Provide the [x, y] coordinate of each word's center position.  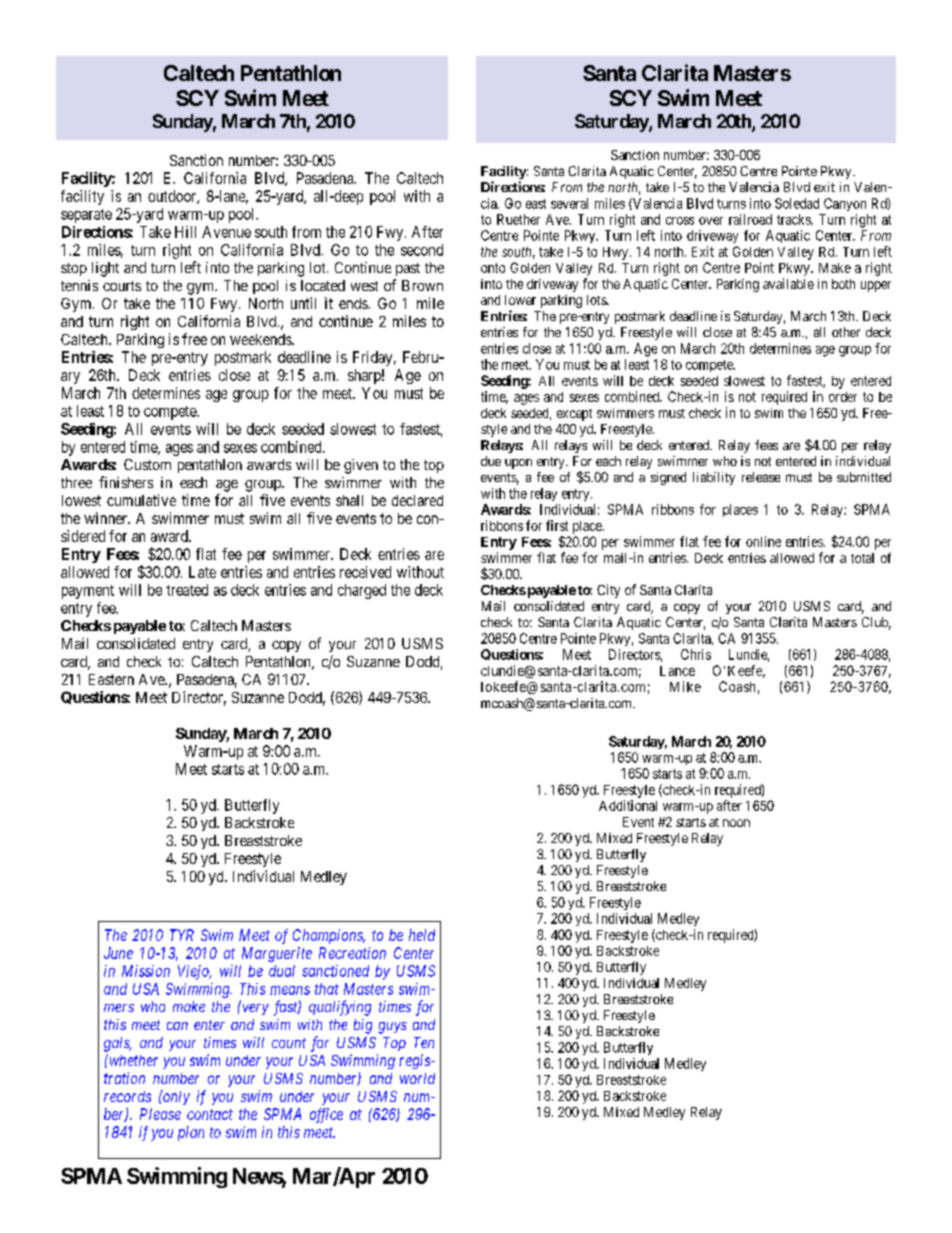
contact [210, 1114]
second [422, 250]
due [491, 461]
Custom [147, 464]
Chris [696, 654]
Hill [185, 232]
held [422, 935]
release [761, 477]
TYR [182, 935]
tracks [794, 219]
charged [362, 591]
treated [187, 590]
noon [736, 823]
